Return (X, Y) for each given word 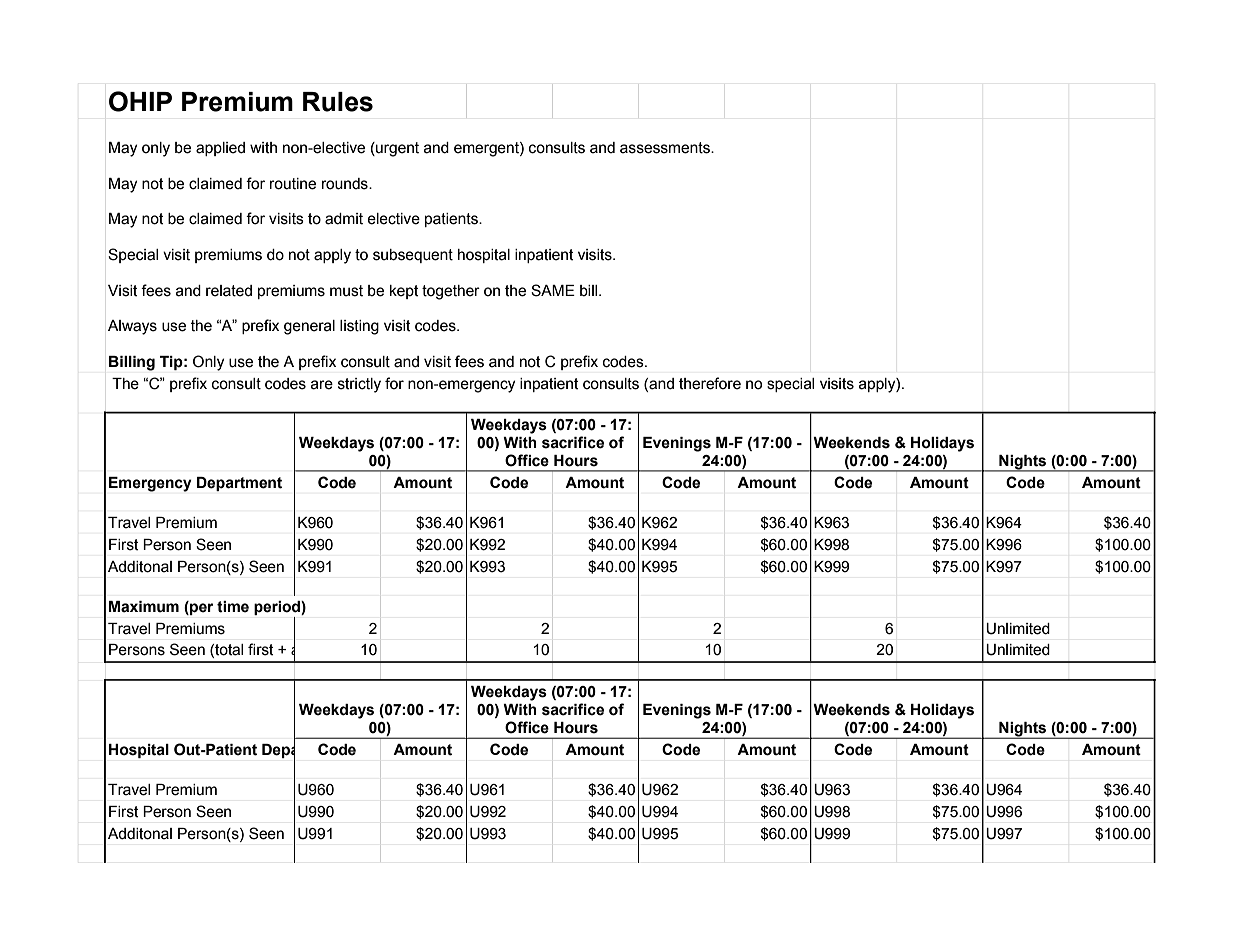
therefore (710, 383)
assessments (666, 148)
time (233, 607)
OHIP (140, 101)
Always (132, 327)
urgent (396, 149)
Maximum (144, 607)
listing (359, 327)
